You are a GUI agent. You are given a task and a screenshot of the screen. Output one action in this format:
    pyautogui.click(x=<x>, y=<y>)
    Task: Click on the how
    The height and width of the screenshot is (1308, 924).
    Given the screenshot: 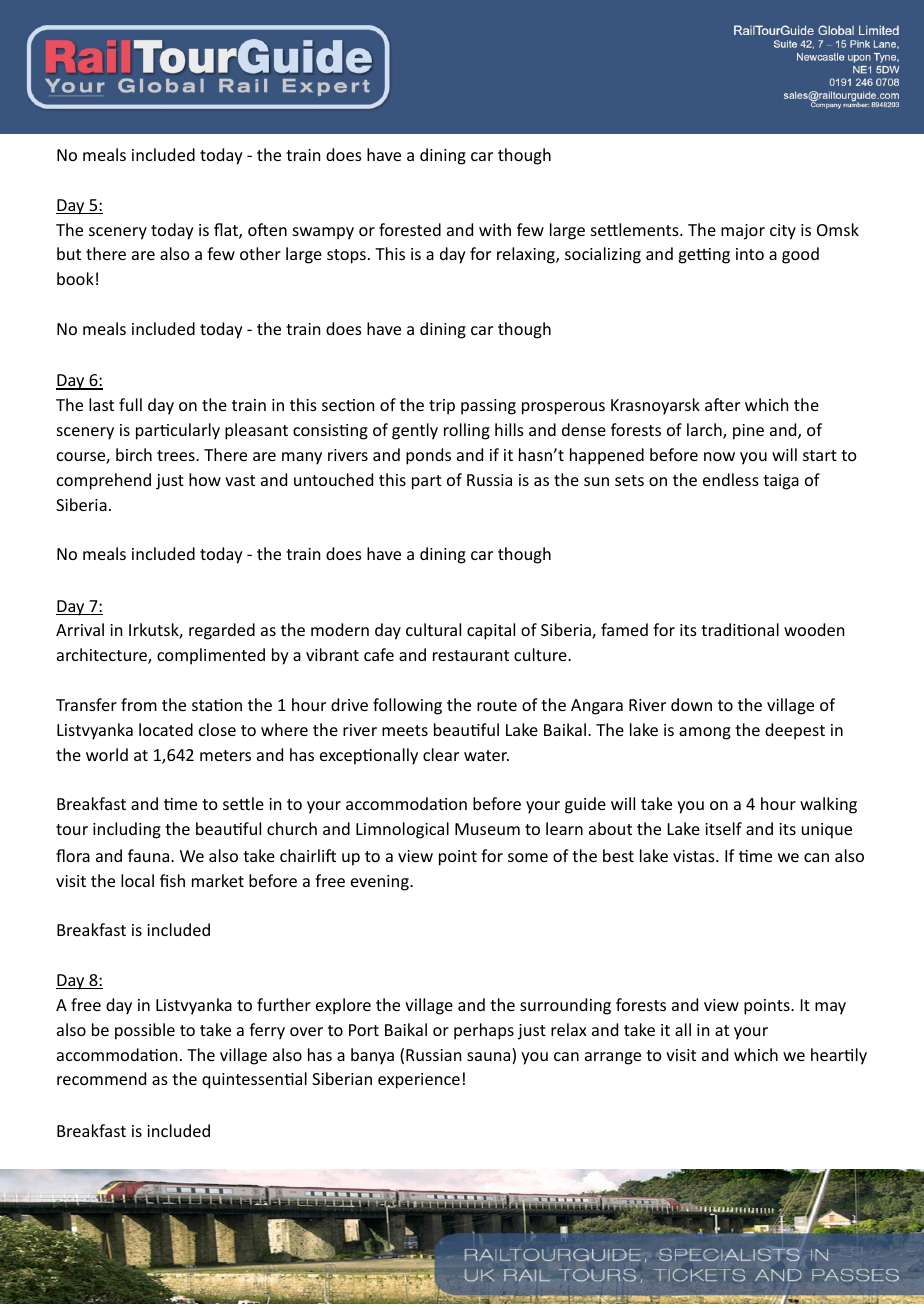 What is the action you would take?
    pyautogui.click(x=205, y=479)
